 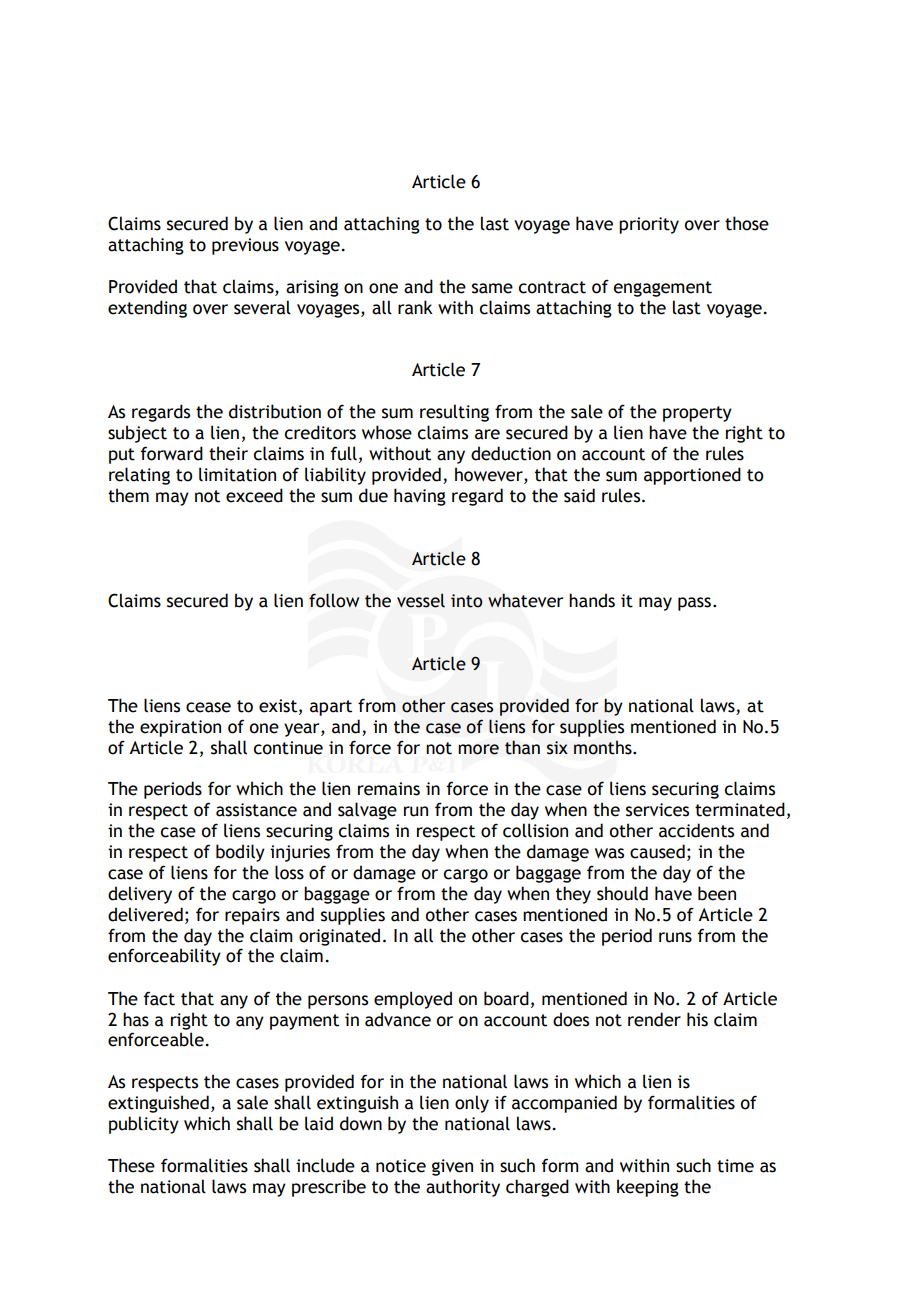 What do you see at coordinates (208, 707) in the document?
I see `cease` at bounding box center [208, 707].
